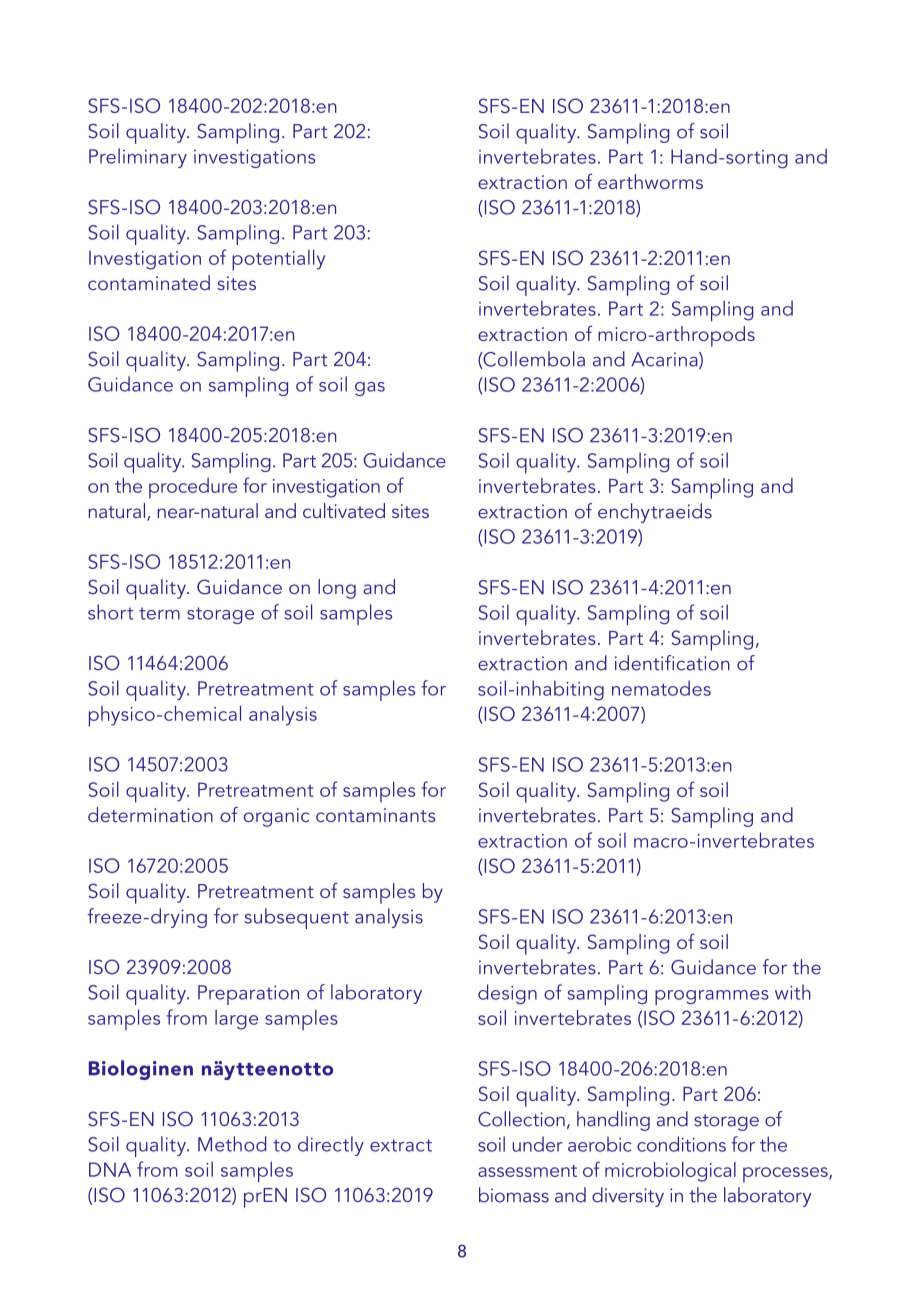  Describe the element at coordinates (278, 260) in the screenshot. I see `potentially` at that location.
